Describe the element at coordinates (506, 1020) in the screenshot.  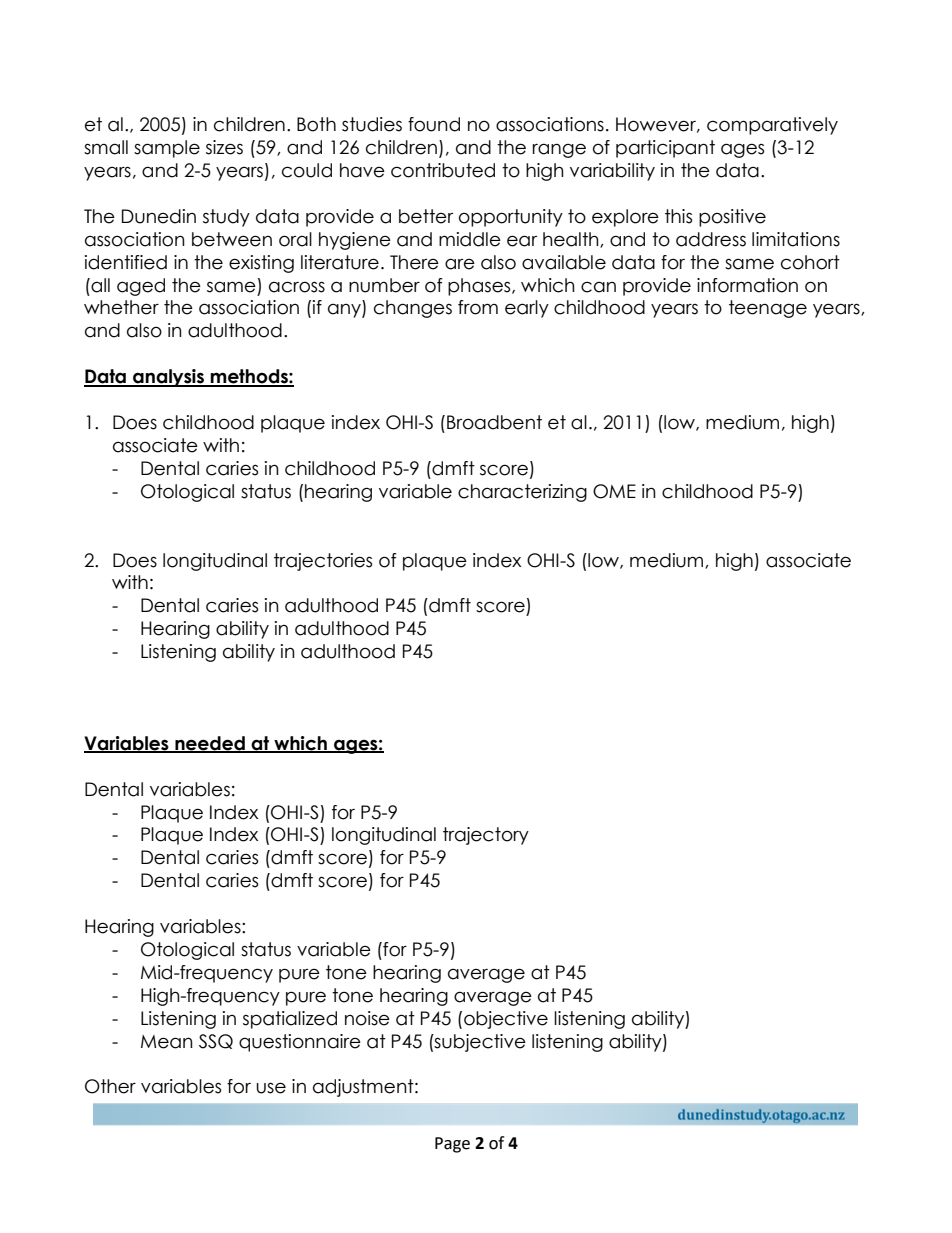
I see `objective` at that location.
